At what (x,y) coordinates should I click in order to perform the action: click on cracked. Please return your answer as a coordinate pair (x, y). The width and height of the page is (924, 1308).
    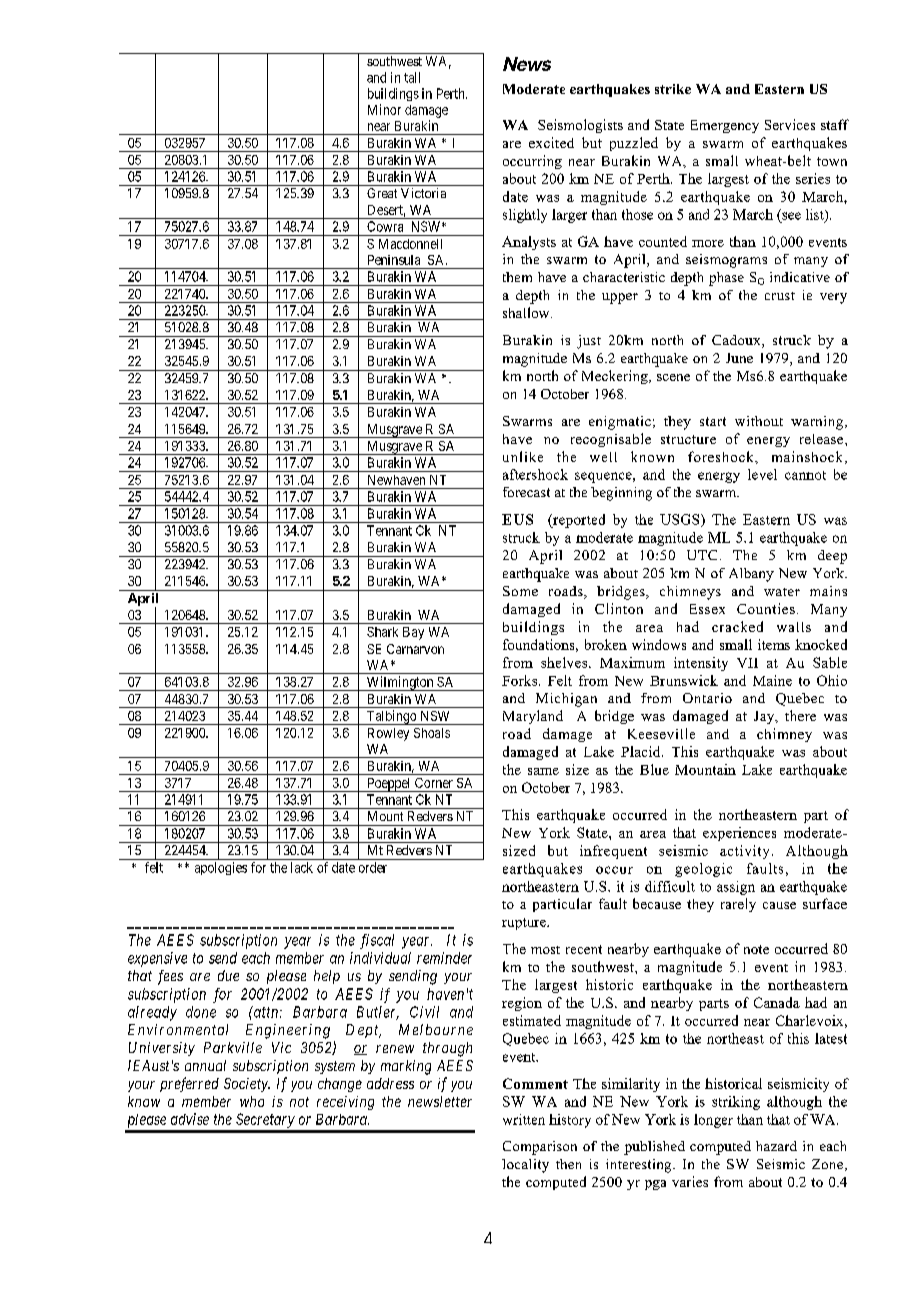
    Looking at the image, I should click on (737, 626).
